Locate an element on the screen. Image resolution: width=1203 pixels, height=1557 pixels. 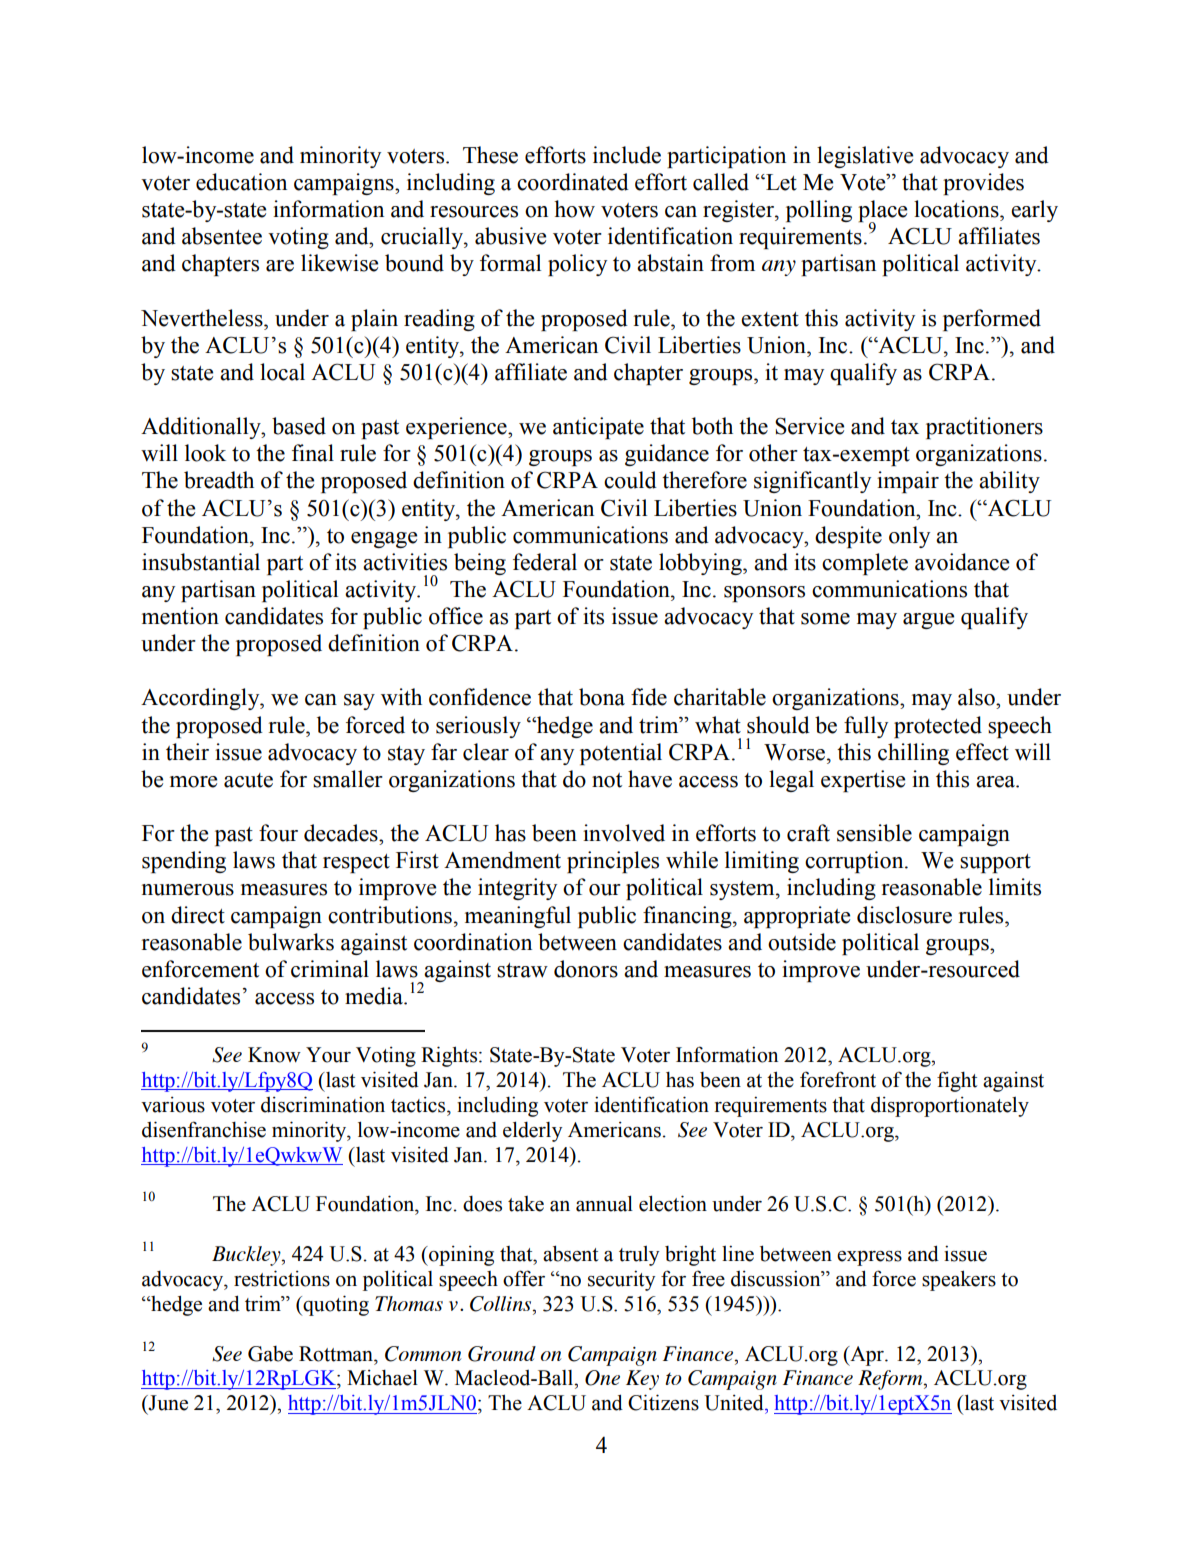
not is located at coordinates (607, 780).
